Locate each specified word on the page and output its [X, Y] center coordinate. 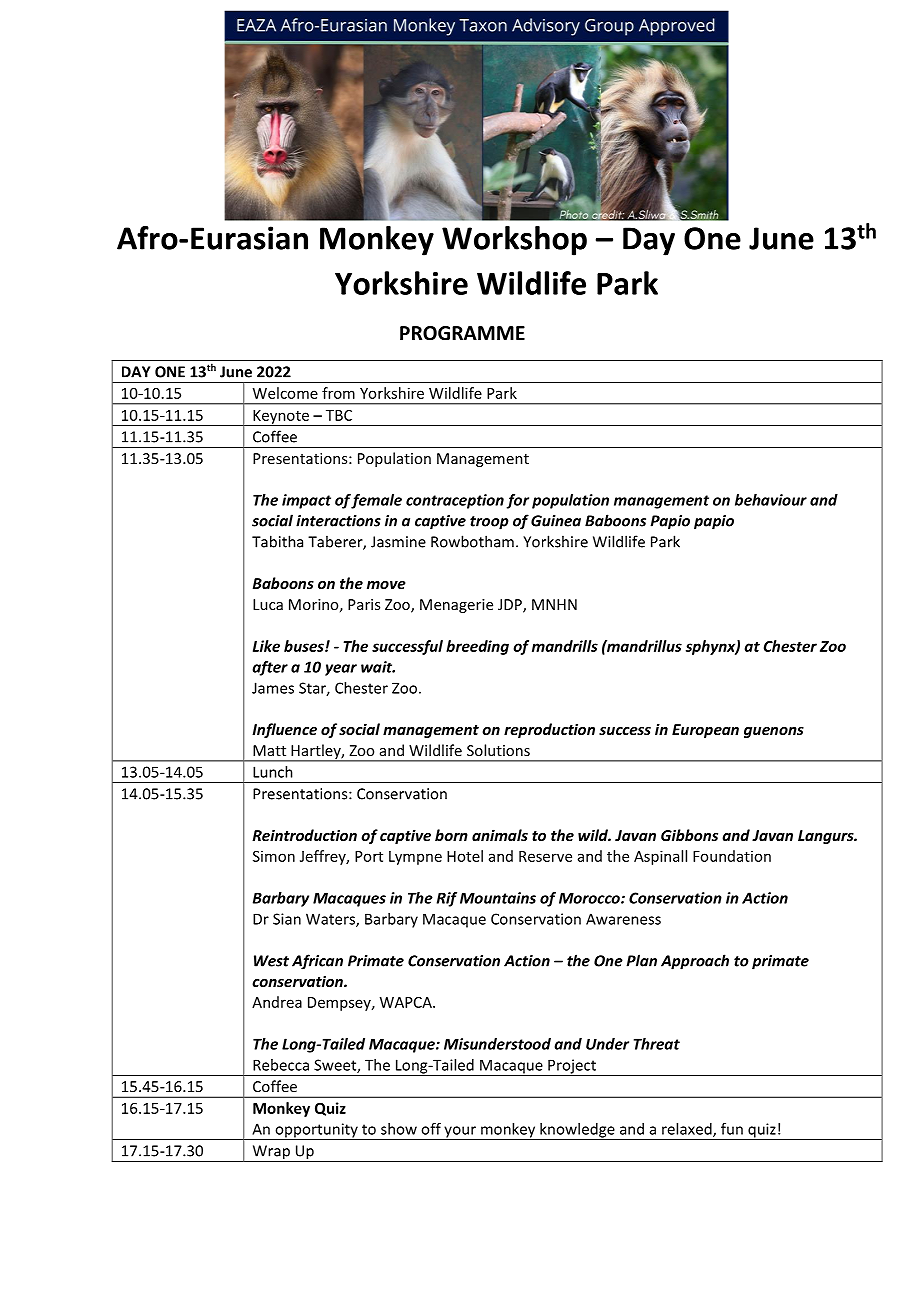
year [341, 670]
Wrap [271, 1153]
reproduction [549, 730]
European [705, 731]
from [338, 393]
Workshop [514, 241]
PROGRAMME [462, 333]
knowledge [577, 1131]
